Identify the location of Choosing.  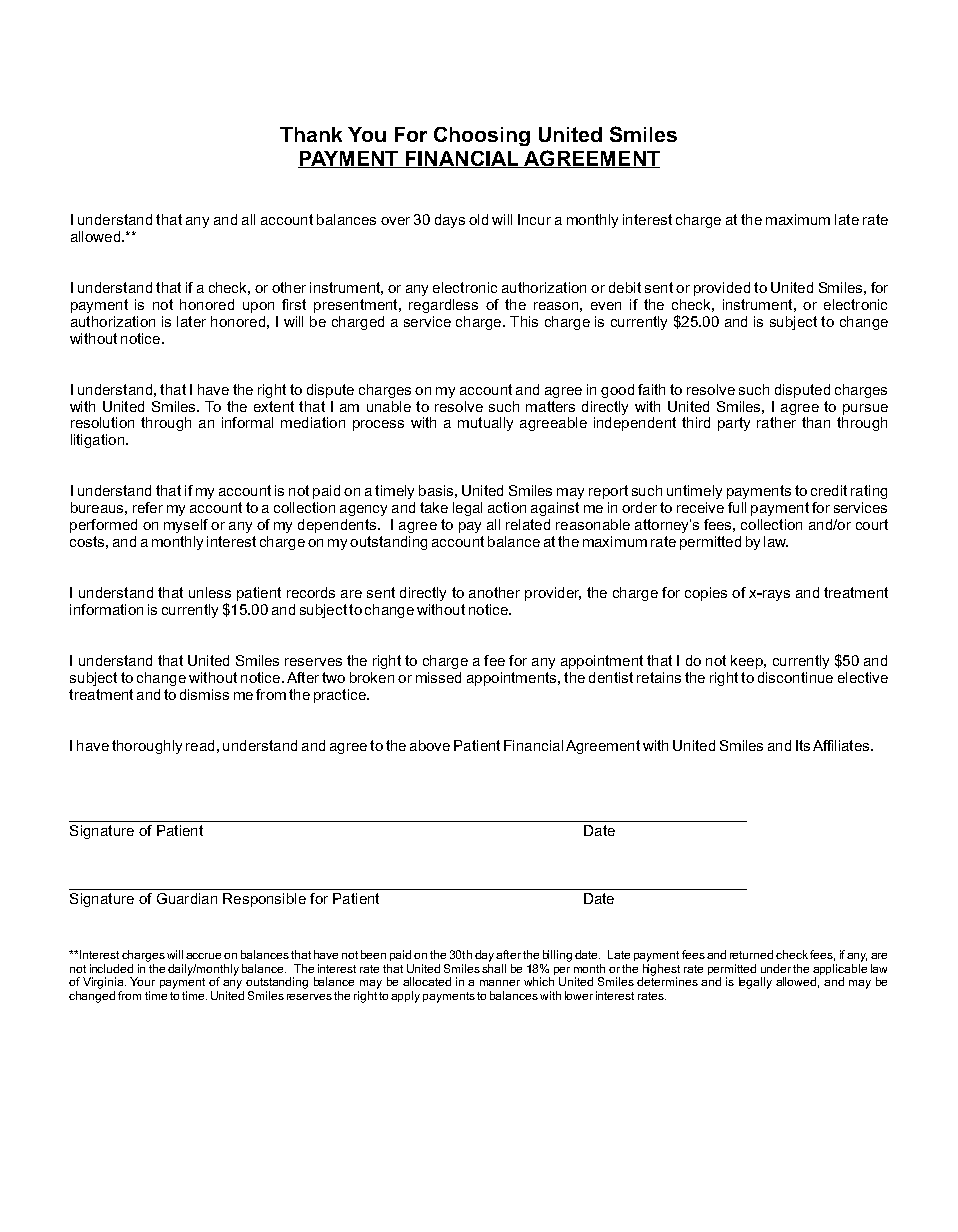
(482, 136).
